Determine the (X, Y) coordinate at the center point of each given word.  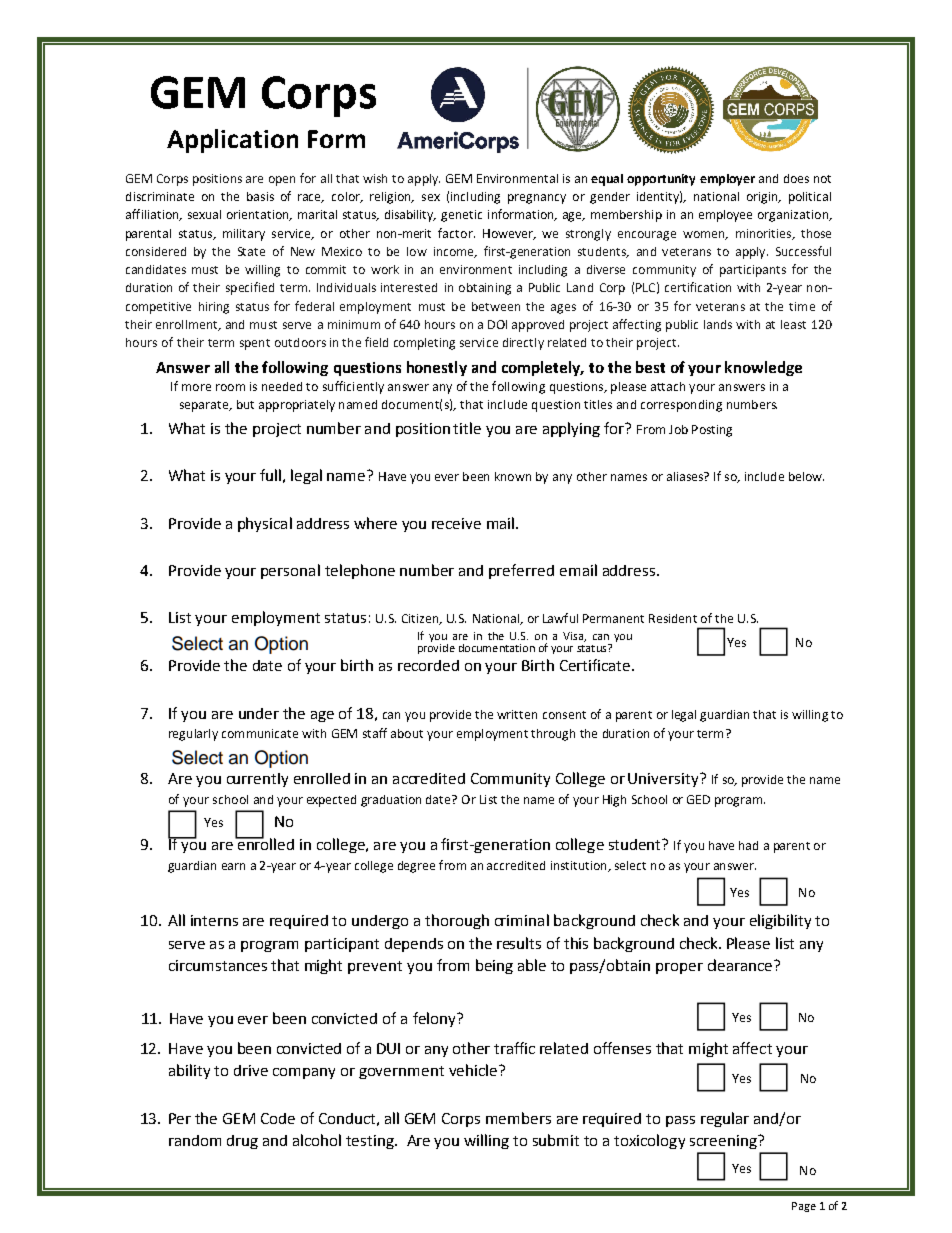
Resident (673, 618)
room (230, 387)
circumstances (218, 965)
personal (290, 571)
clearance (741, 965)
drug (242, 1142)
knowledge (763, 368)
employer (727, 180)
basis (260, 196)
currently (257, 780)
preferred (521, 571)
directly (523, 344)
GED (698, 799)
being (494, 966)
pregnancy (537, 199)
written (517, 714)
